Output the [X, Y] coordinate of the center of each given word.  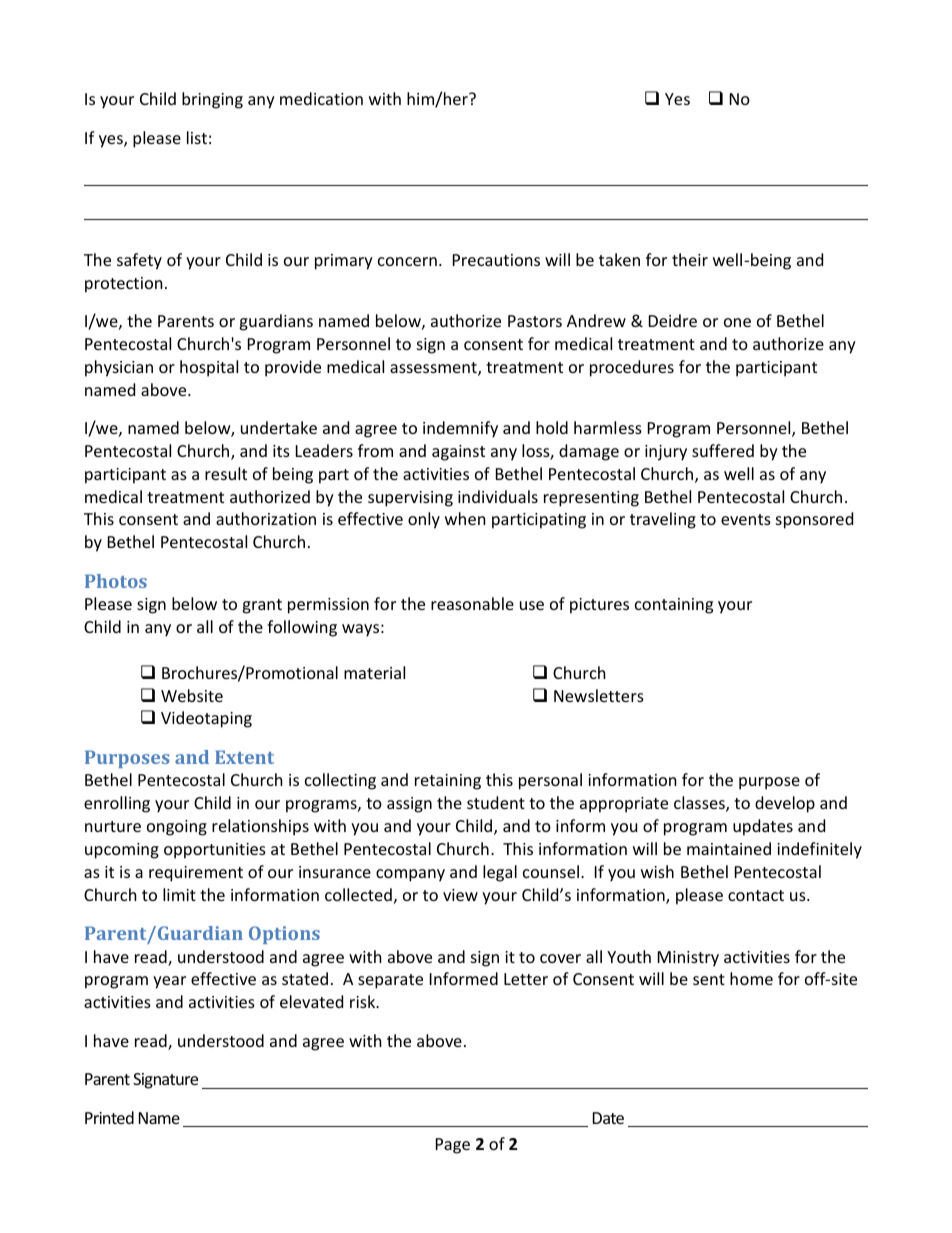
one [737, 322]
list [197, 137]
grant [262, 606]
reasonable [472, 603]
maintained [729, 848]
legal [500, 873]
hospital [209, 368]
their [690, 259]
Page [453, 1146]
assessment [434, 369]
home [751, 978]
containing [674, 606]
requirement [196, 874]
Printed [109, 1117]
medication [321, 98]
